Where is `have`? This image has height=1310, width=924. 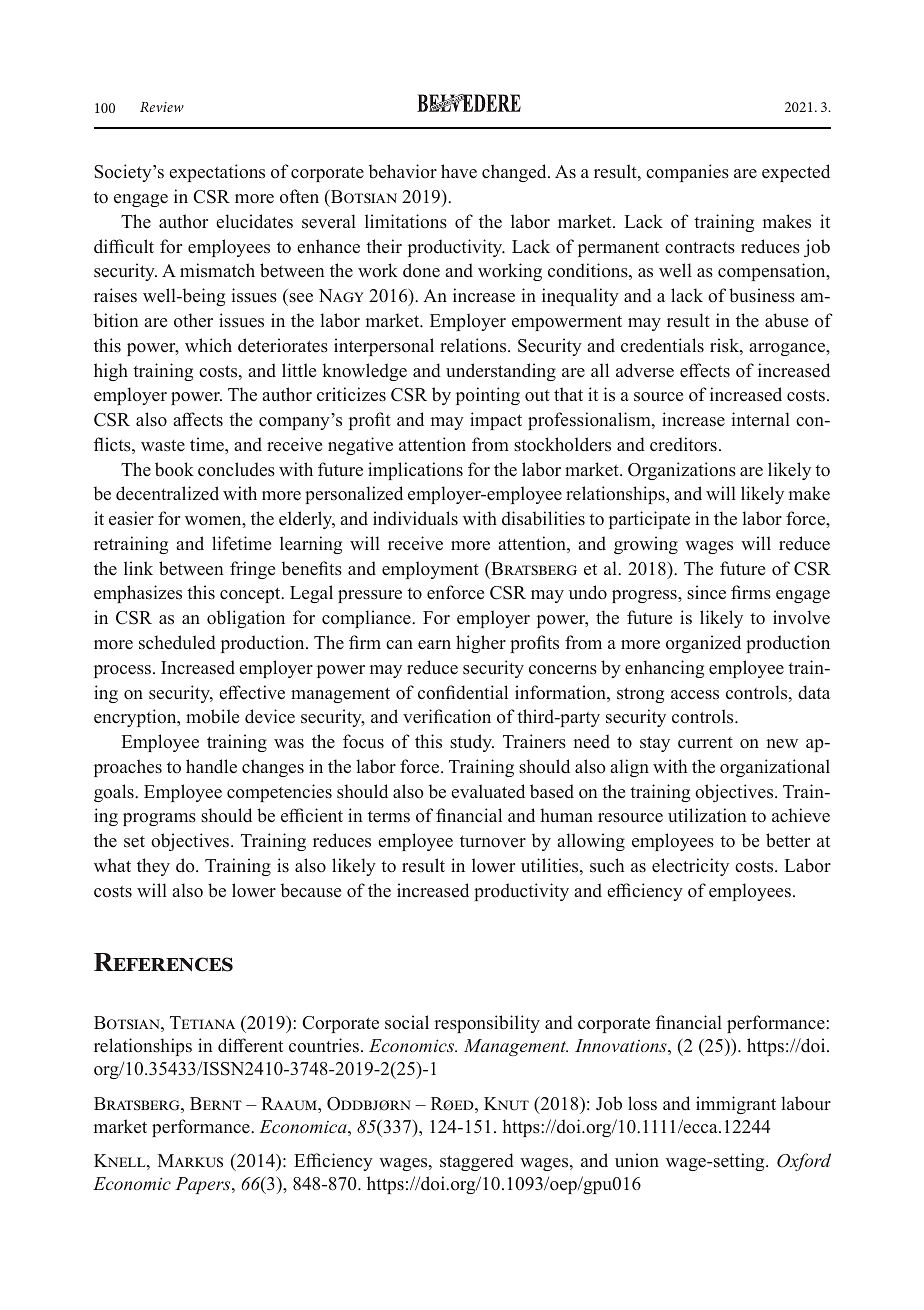 have is located at coordinates (459, 171).
